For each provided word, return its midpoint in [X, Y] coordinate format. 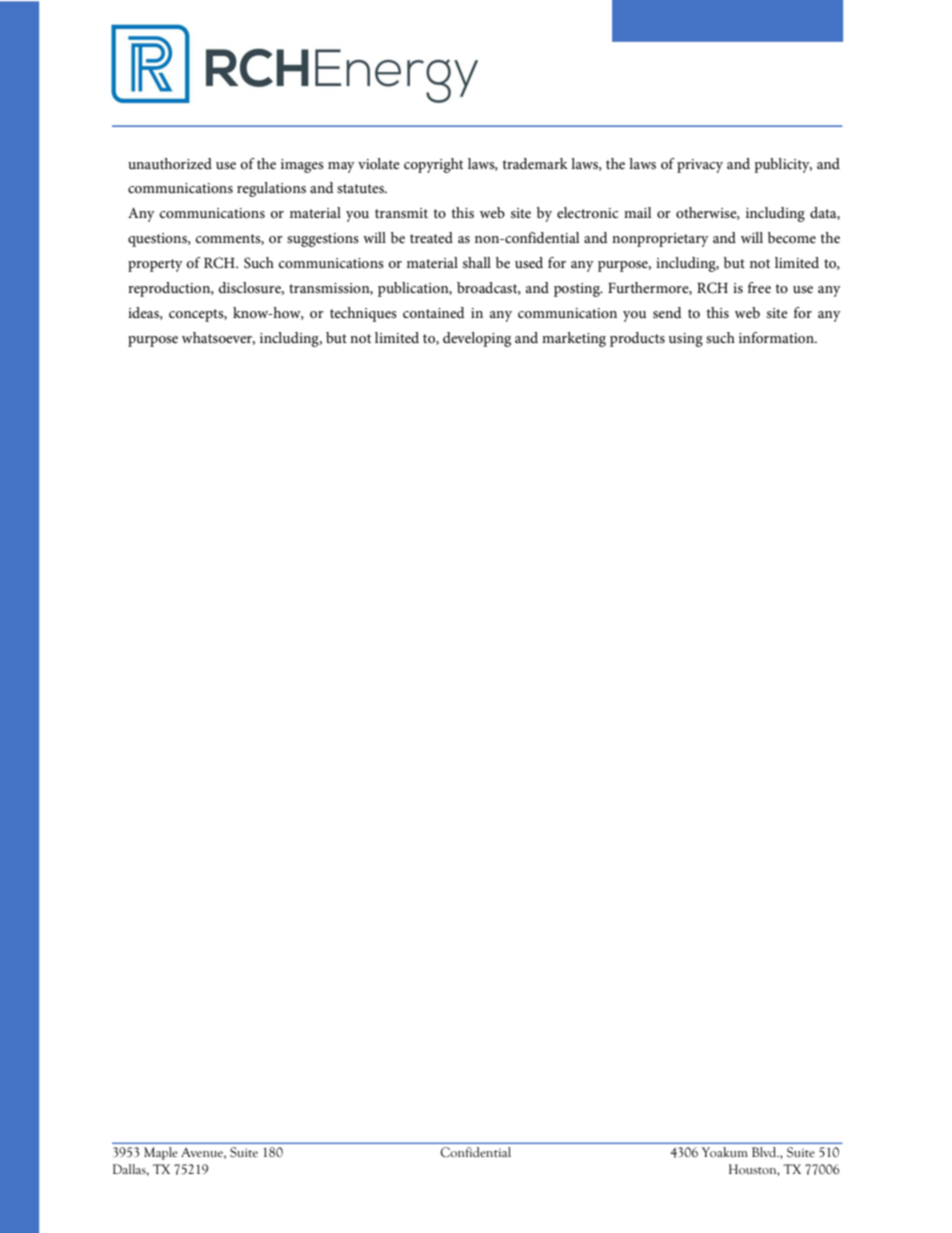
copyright [433, 165]
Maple [160, 1153]
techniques [363, 314]
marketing [574, 339]
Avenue [203, 1153]
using [686, 340]
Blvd [765, 1152]
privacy [700, 166]
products [637, 339]
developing [477, 339]
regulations [271, 189]
